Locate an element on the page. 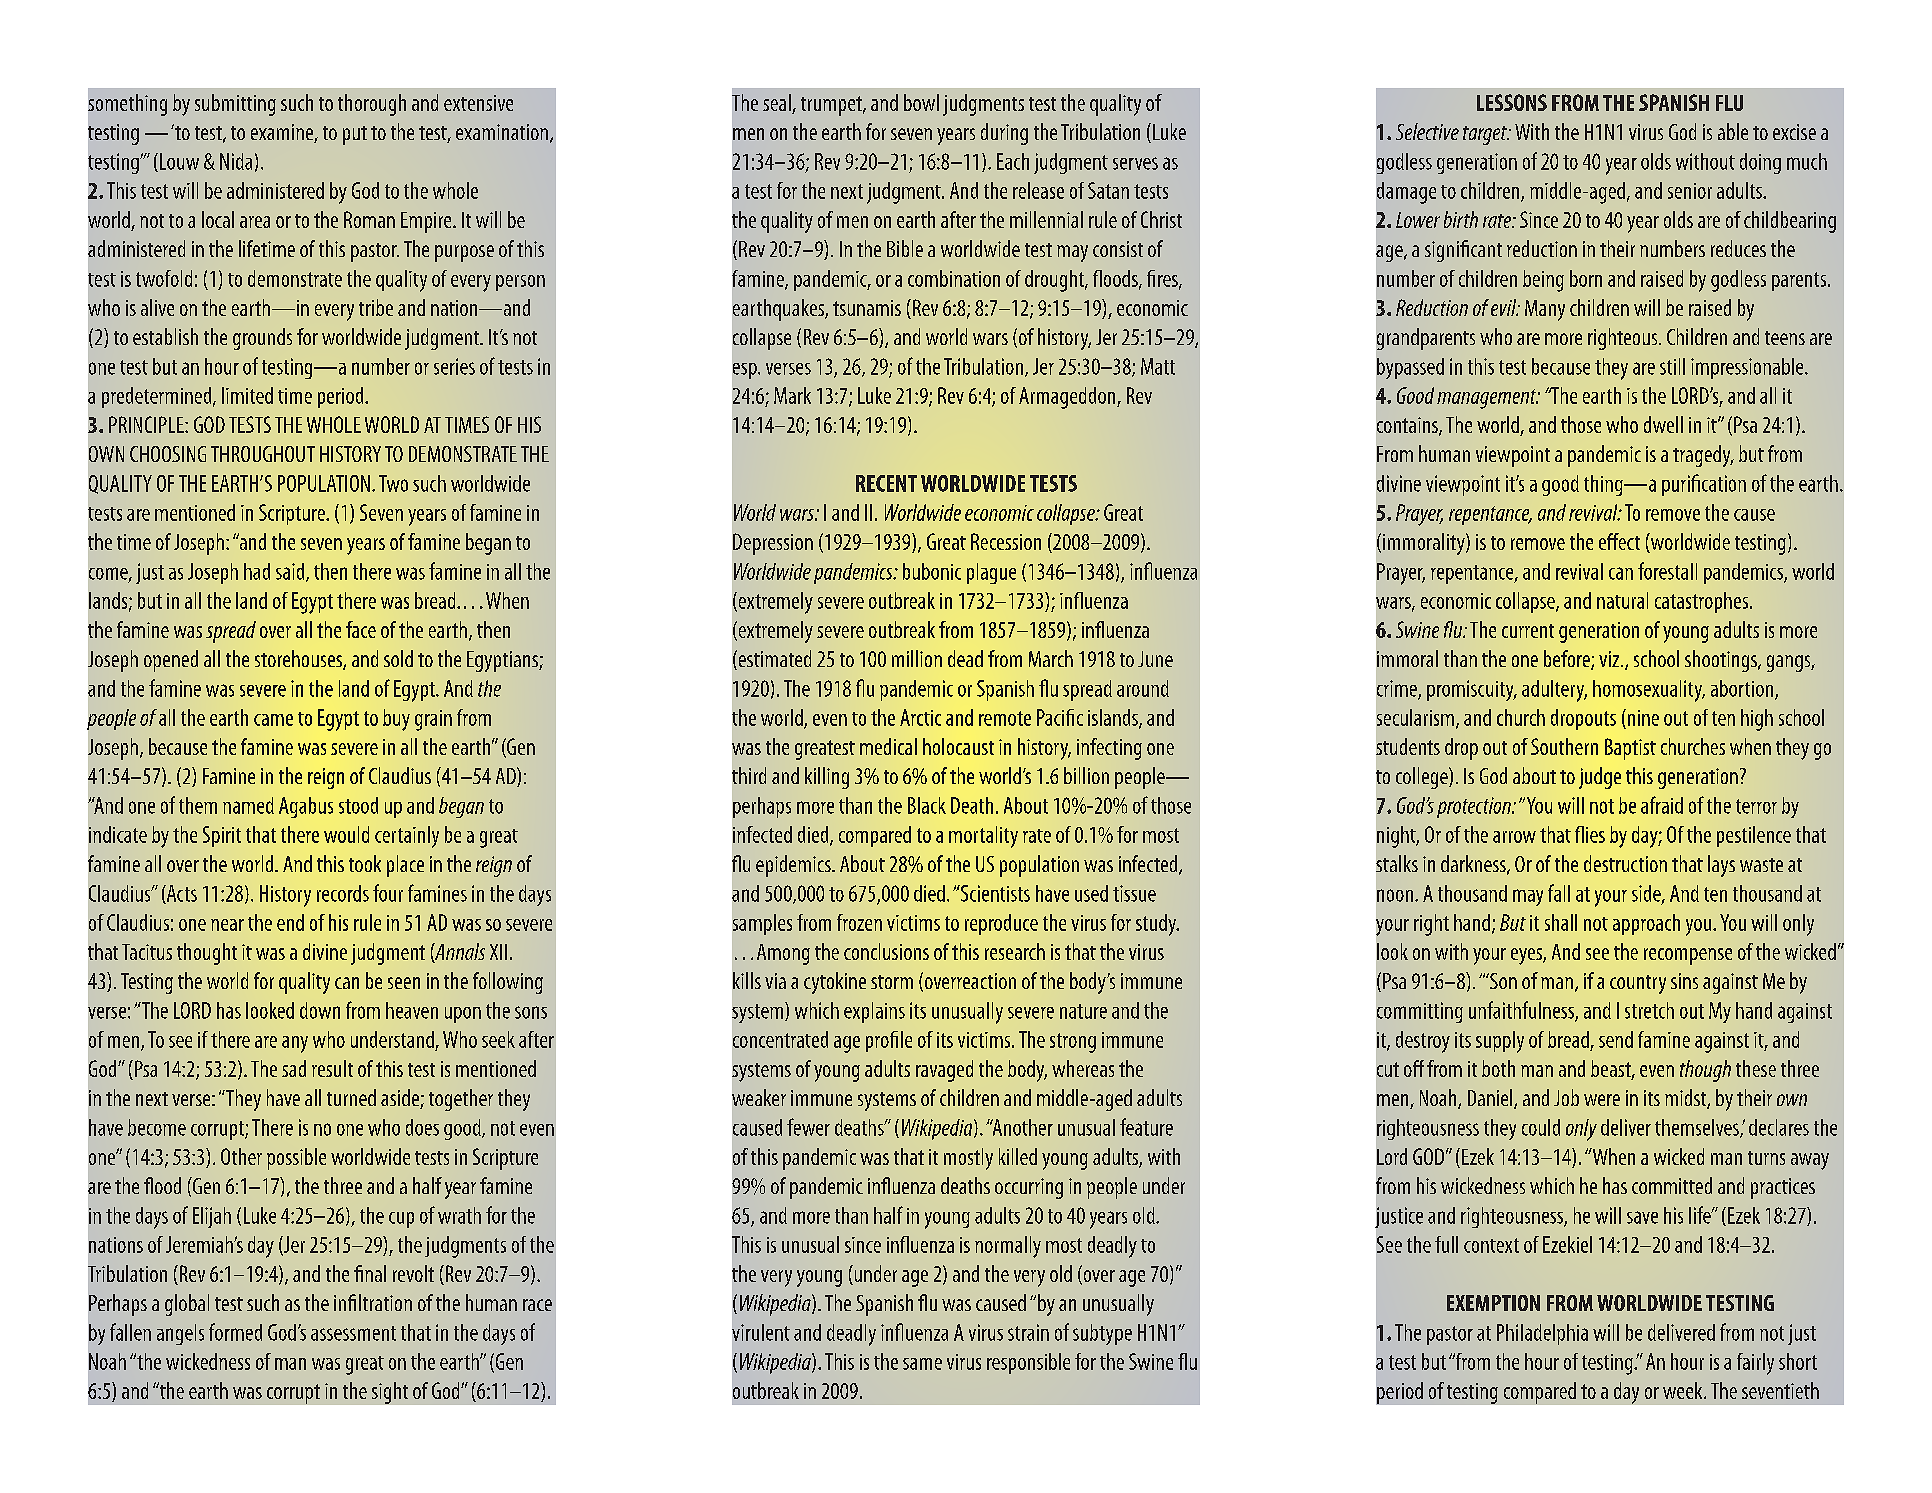  holocaust is located at coordinates (958, 746).
